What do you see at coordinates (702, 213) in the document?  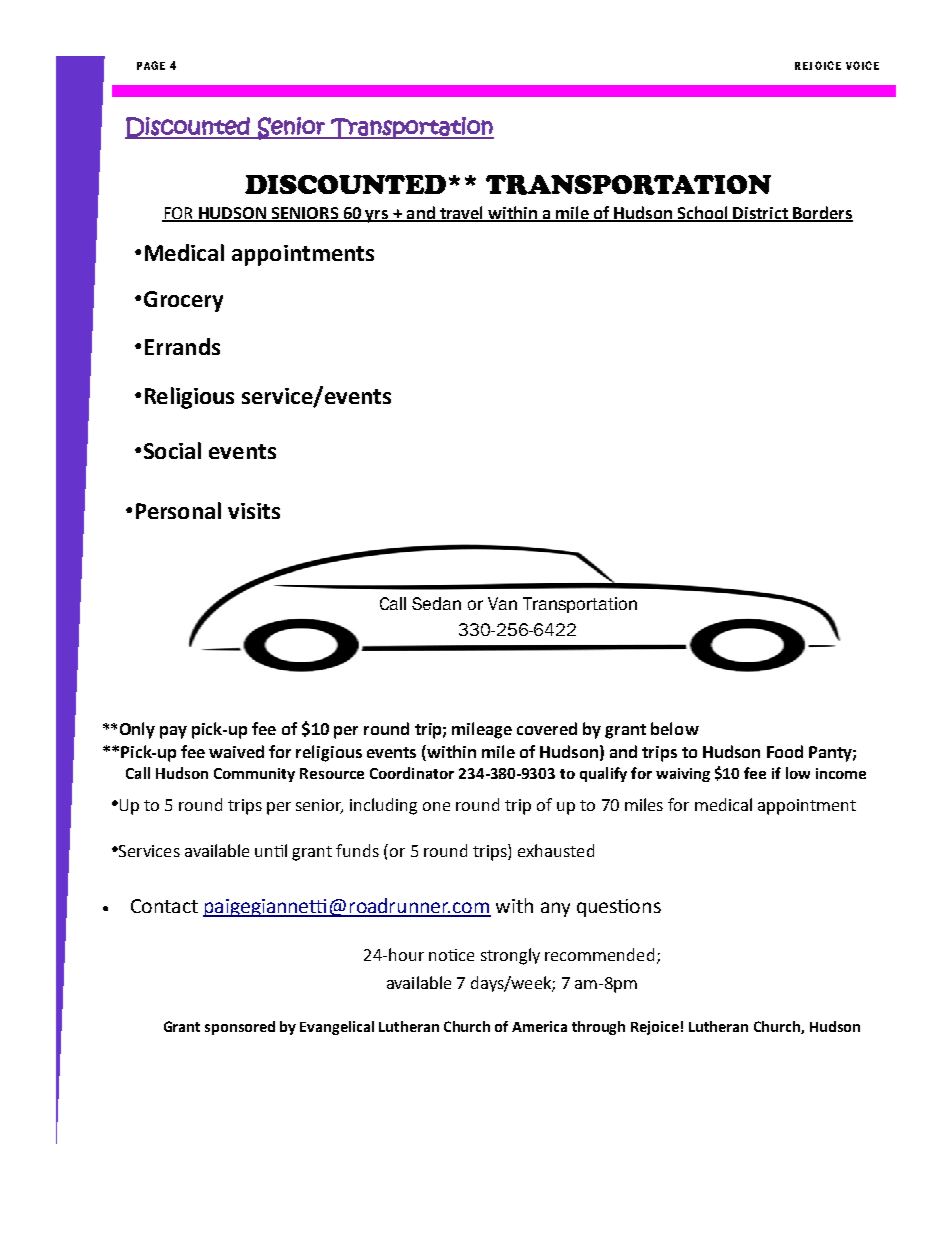 I see `School` at bounding box center [702, 213].
